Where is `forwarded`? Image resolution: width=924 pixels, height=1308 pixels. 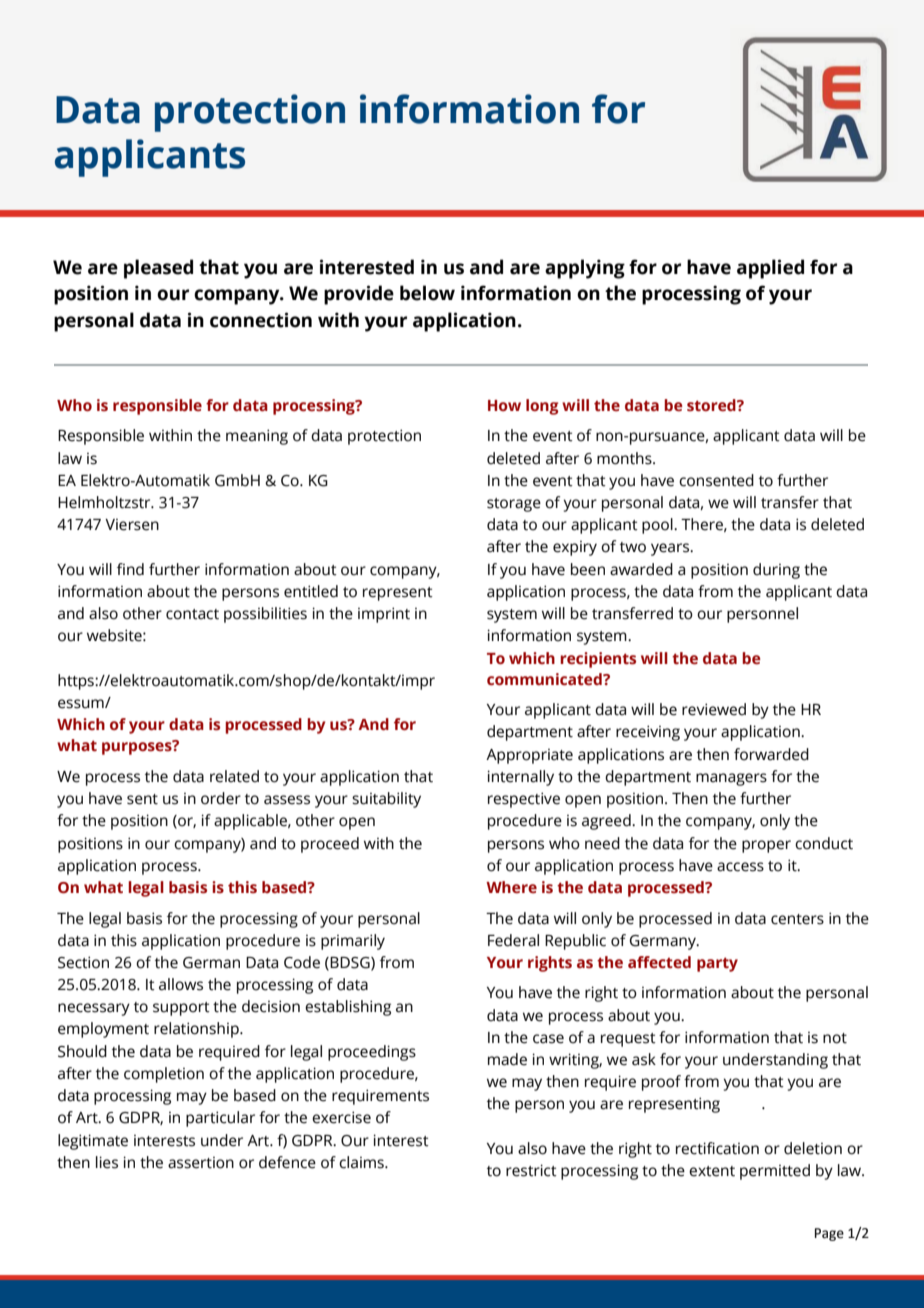
forwarded is located at coordinates (771, 754).
